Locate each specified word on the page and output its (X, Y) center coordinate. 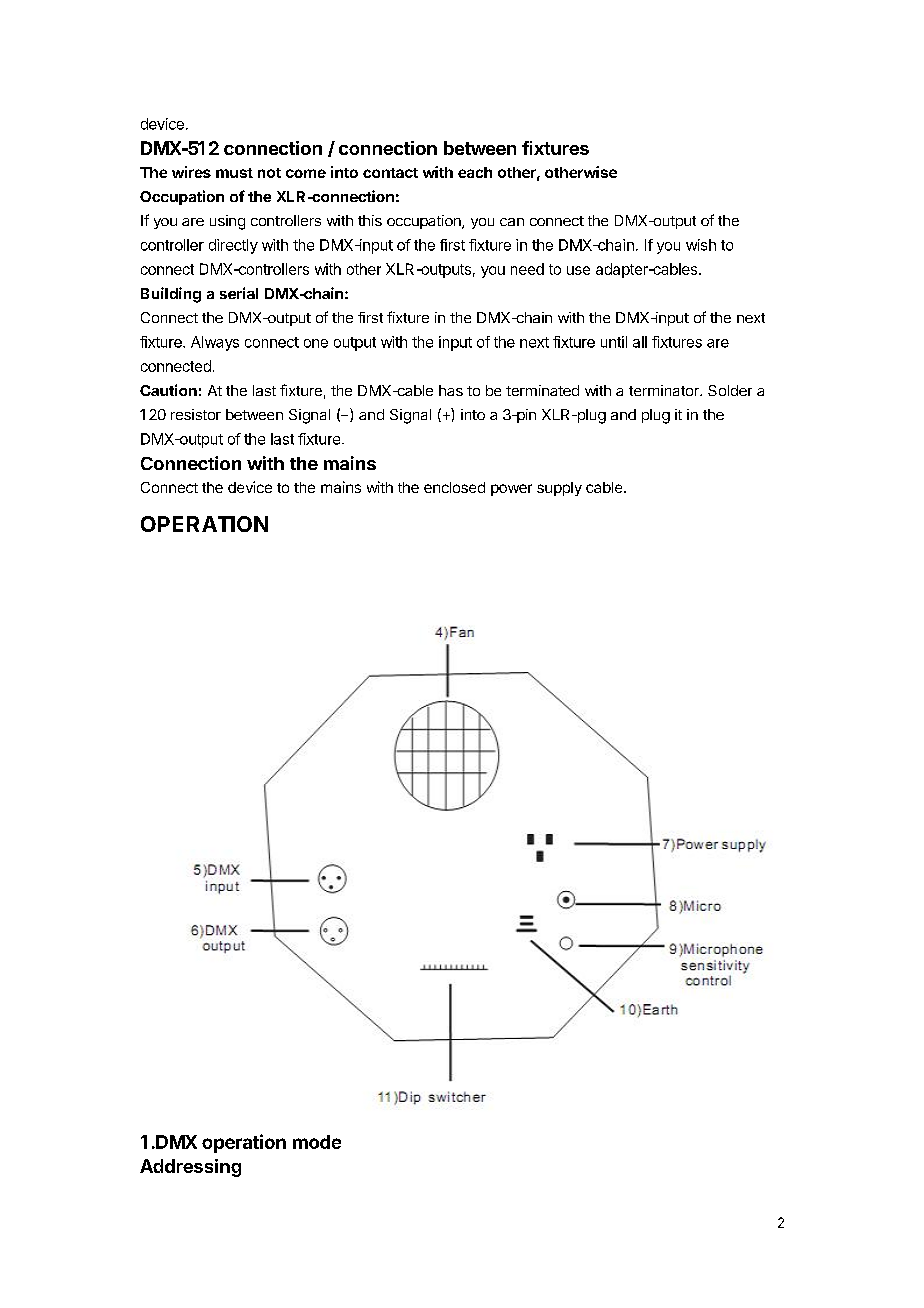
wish (701, 245)
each (475, 172)
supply (559, 489)
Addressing (190, 1168)
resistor (196, 414)
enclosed (454, 487)
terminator (665, 390)
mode (317, 1142)
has (451, 390)
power (511, 490)
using (227, 222)
